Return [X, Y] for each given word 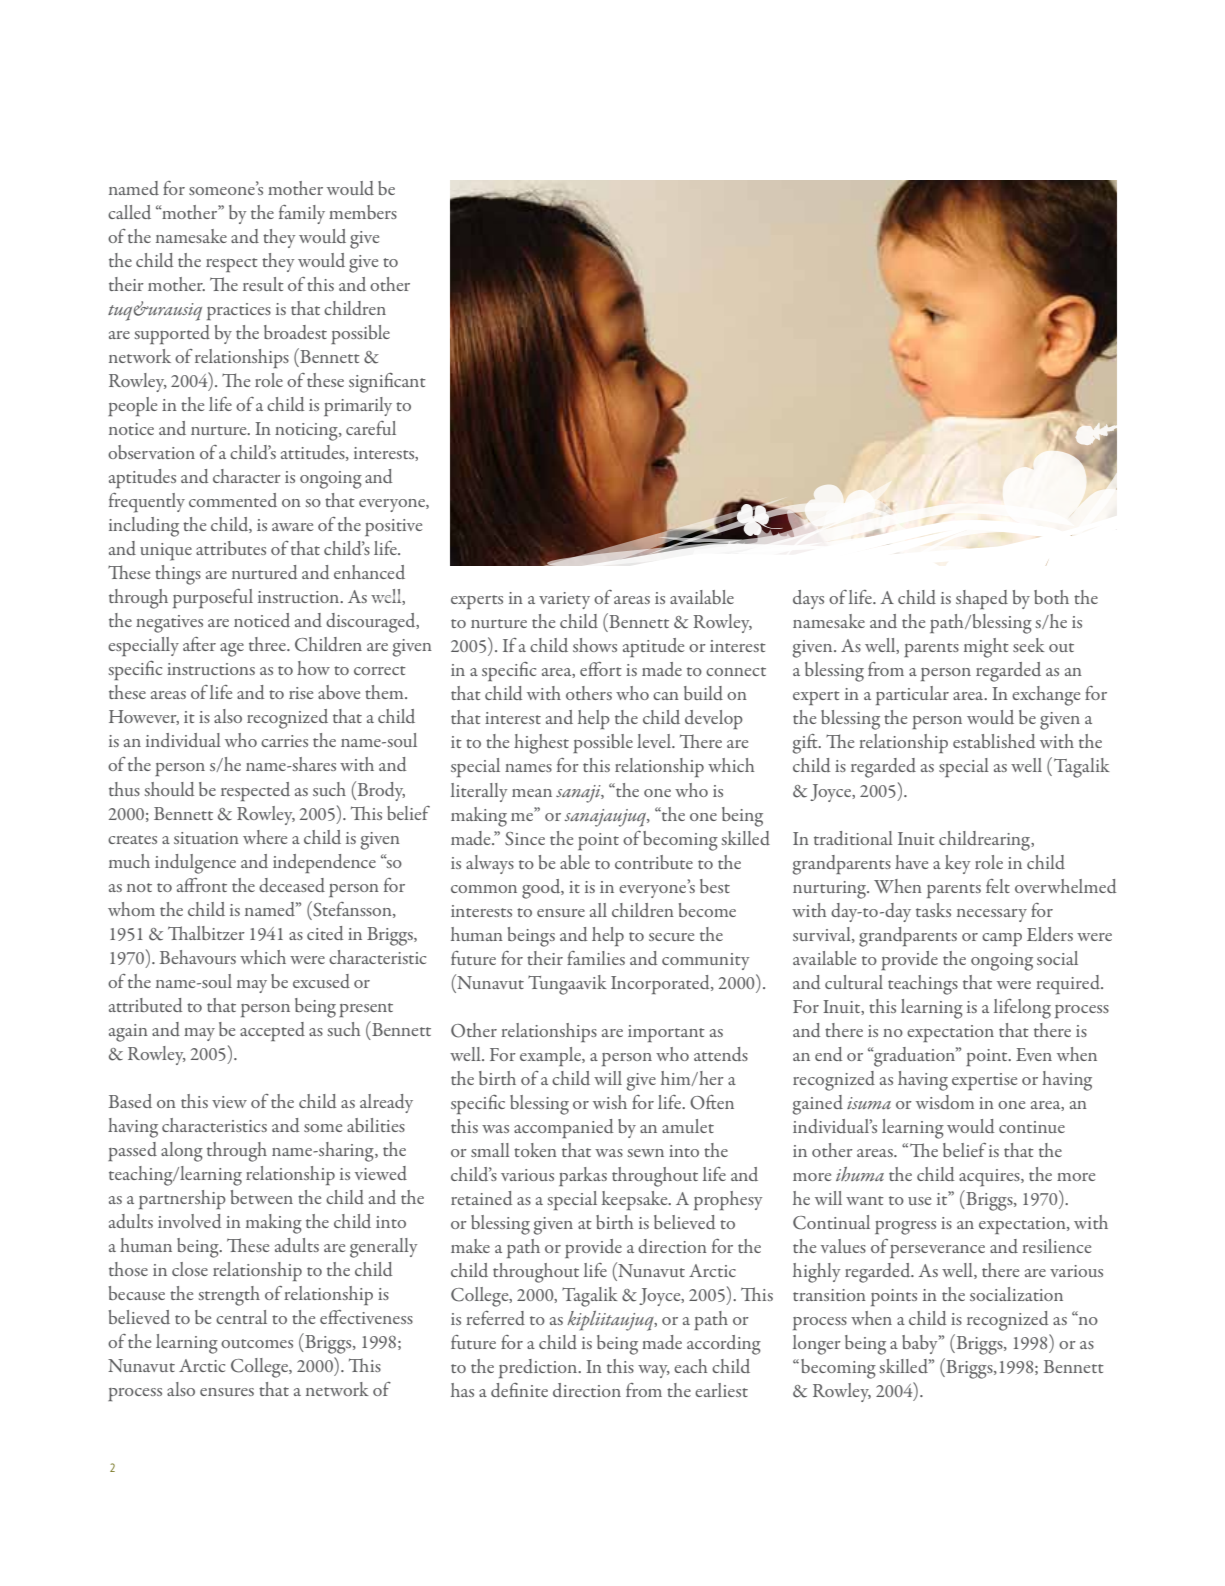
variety [564, 600]
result [263, 284]
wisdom [945, 1102]
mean [532, 793]
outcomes [257, 1343]
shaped [982, 599]
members [363, 212]
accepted [272, 1031]
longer [817, 1345]
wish [610, 1102]
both [1051, 597]
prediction [539, 1368]
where [265, 837]
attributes [231, 548]
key [957, 864]
